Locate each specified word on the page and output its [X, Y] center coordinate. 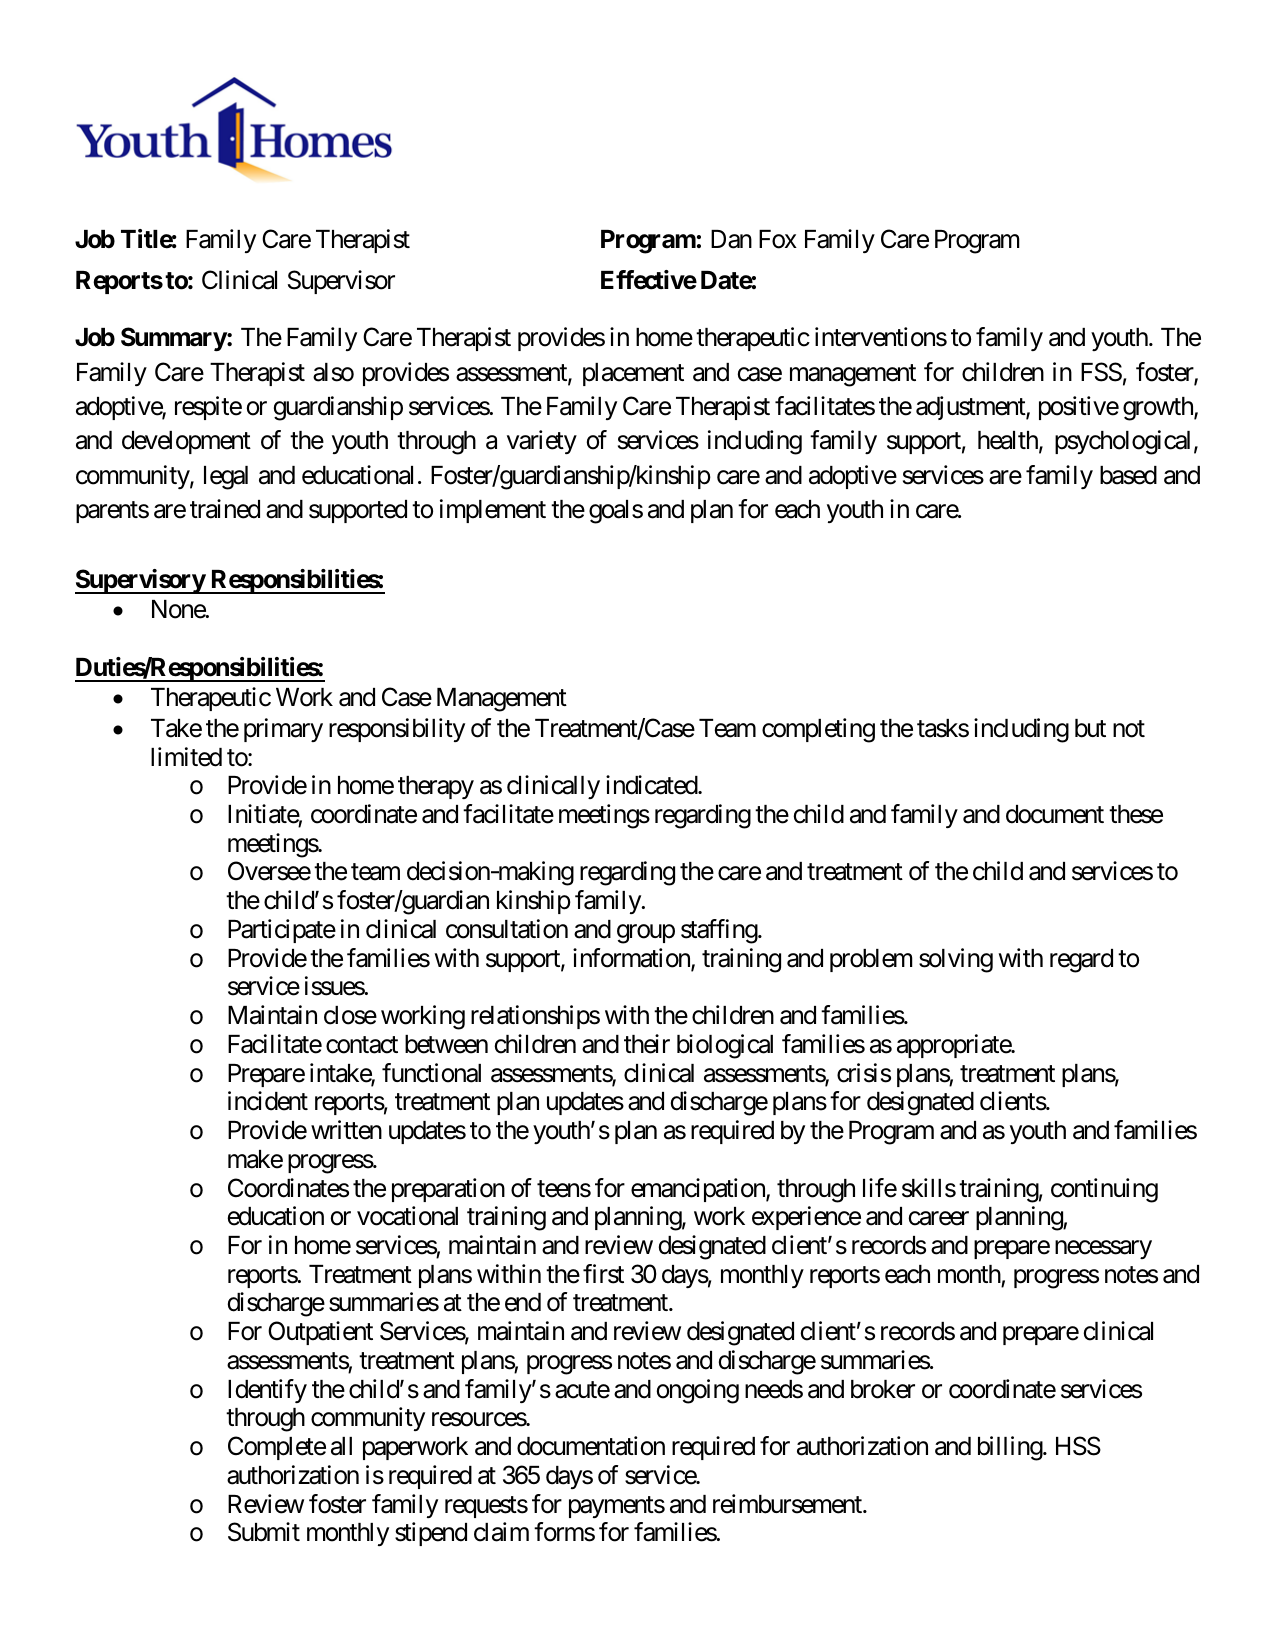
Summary [174, 339]
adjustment [971, 408]
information [632, 959]
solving [956, 960]
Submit [264, 1532]
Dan [731, 239]
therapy [436, 787]
